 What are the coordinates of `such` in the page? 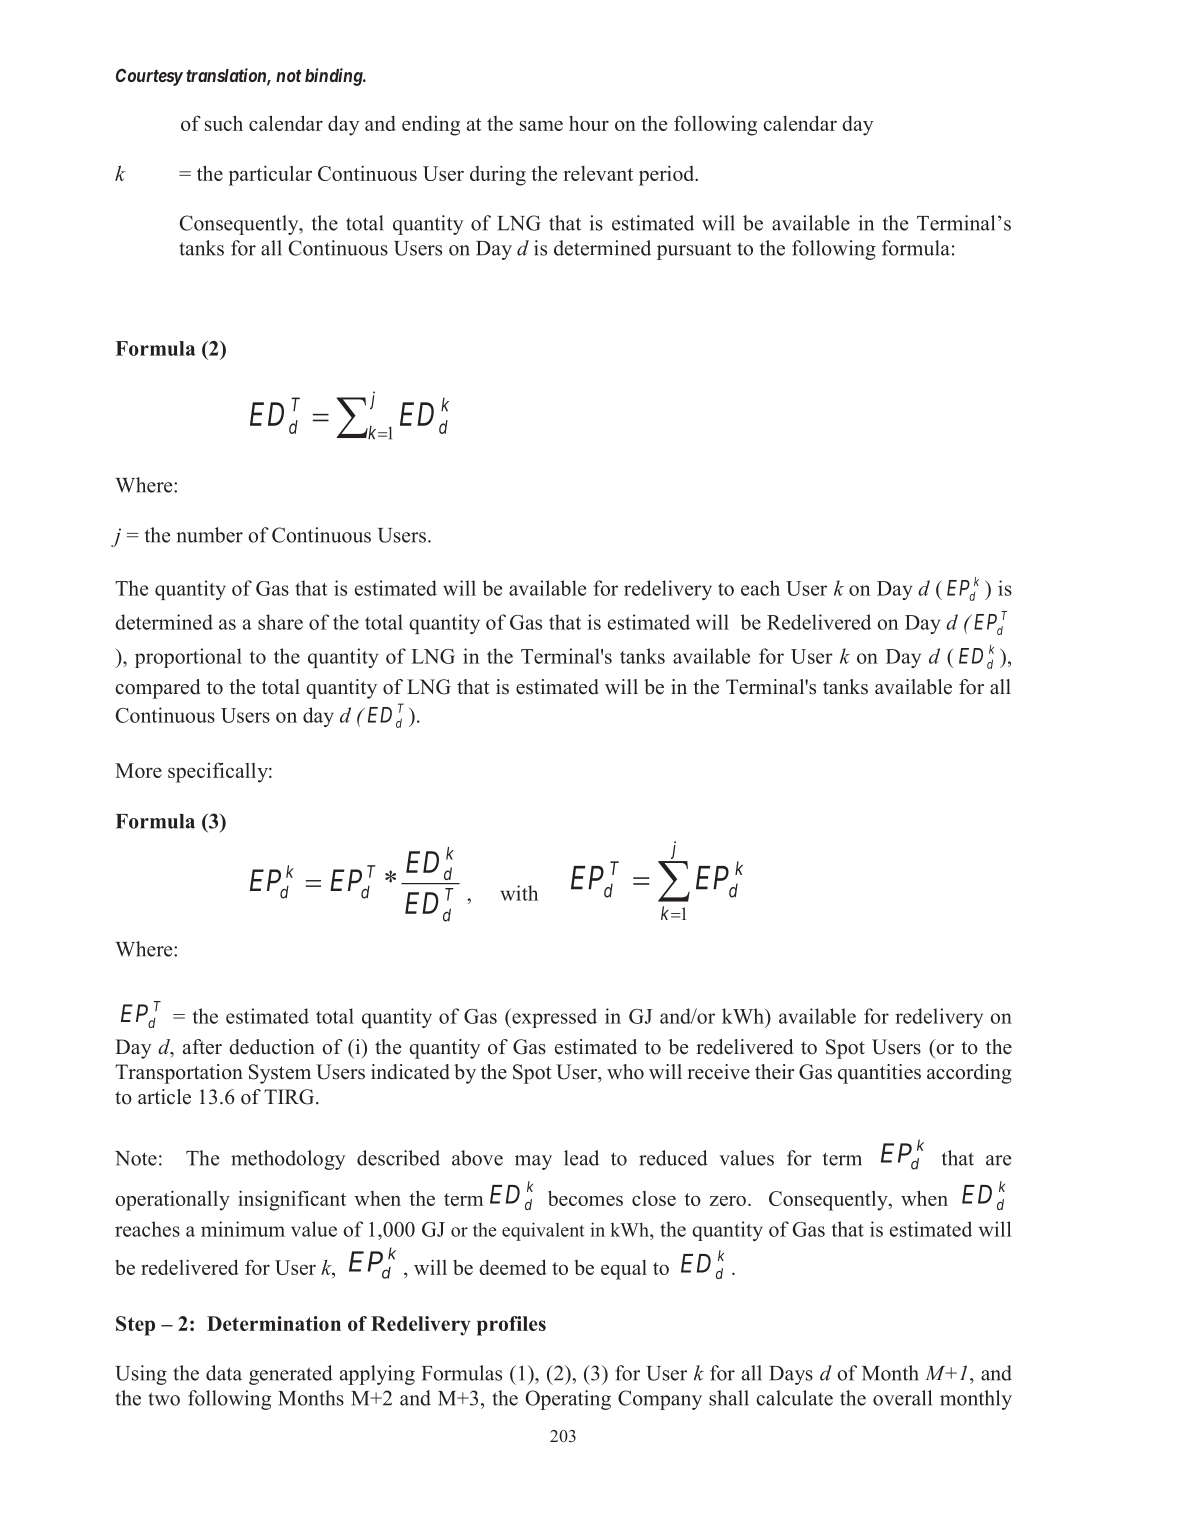 It's located at (224, 123).
